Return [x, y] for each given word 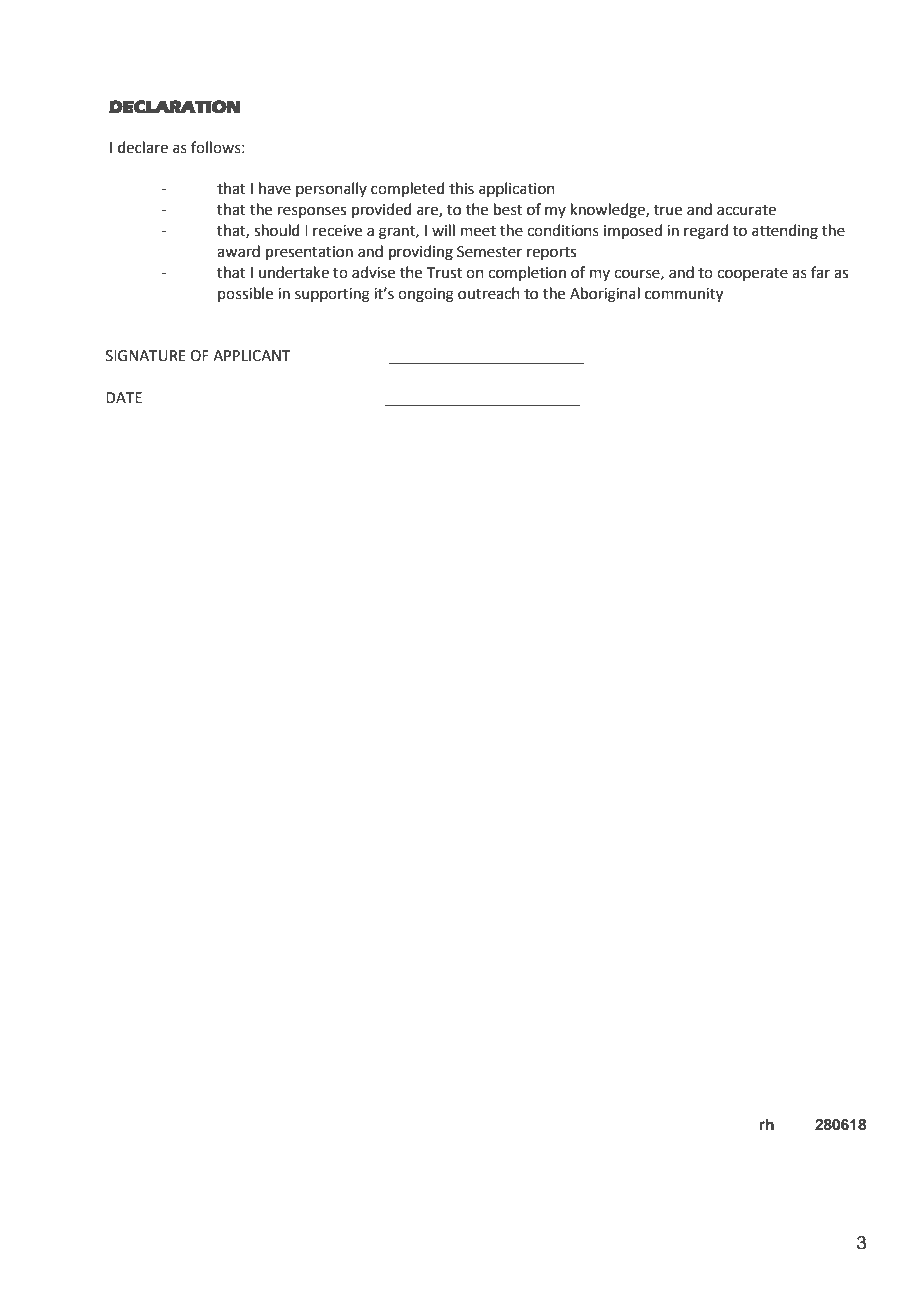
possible [245, 294]
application [517, 189]
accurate [746, 210]
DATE [124, 397]
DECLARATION [175, 107]
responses [312, 212]
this [461, 188]
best [508, 209]
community [684, 295]
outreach [489, 293]
